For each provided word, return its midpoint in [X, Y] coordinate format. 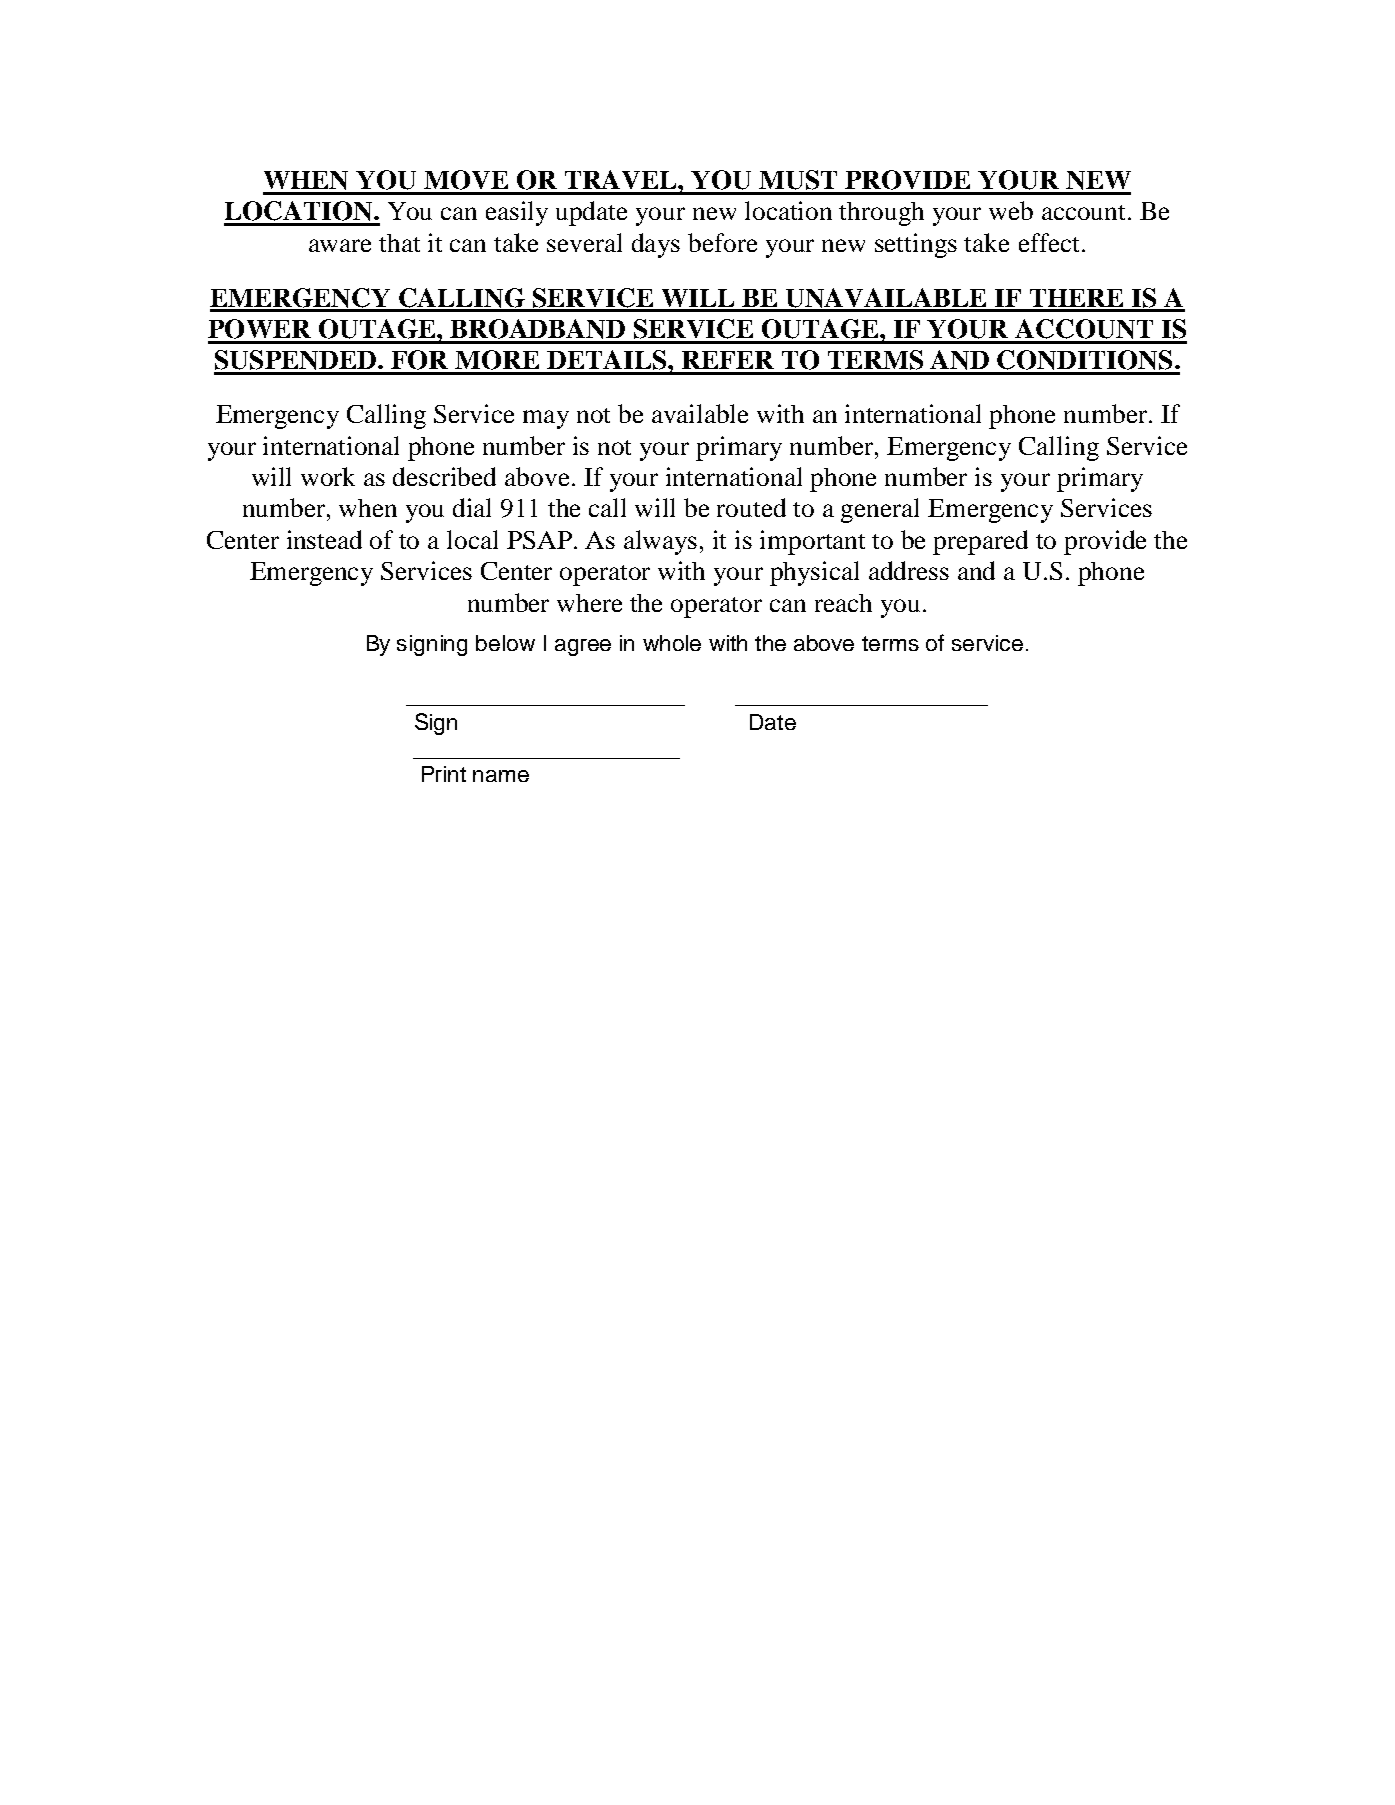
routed [751, 507]
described [444, 476]
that [399, 243]
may [546, 419]
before [722, 242]
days [656, 245]
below [505, 643]
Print [444, 774]
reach [843, 603]
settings [916, 245]
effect [1049, 242]
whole [672, 643]
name [501, 776]
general [880, 510]
